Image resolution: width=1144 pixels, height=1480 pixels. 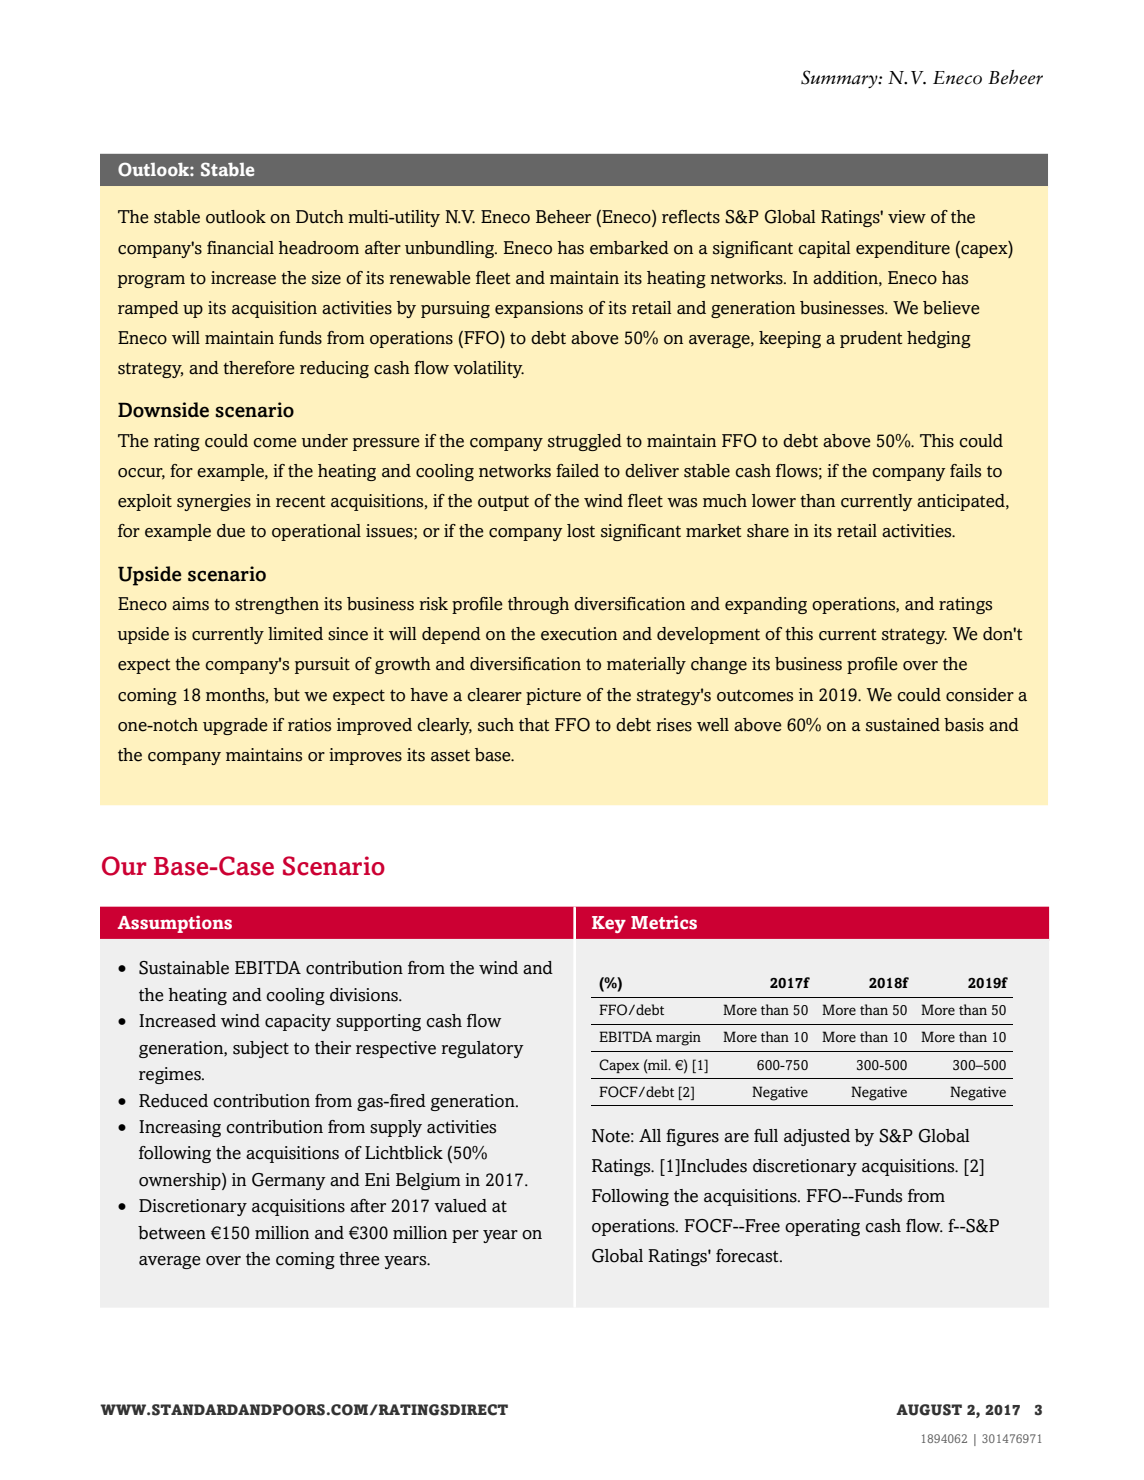 I want to click on embarked, so click(x=629, y=248).
